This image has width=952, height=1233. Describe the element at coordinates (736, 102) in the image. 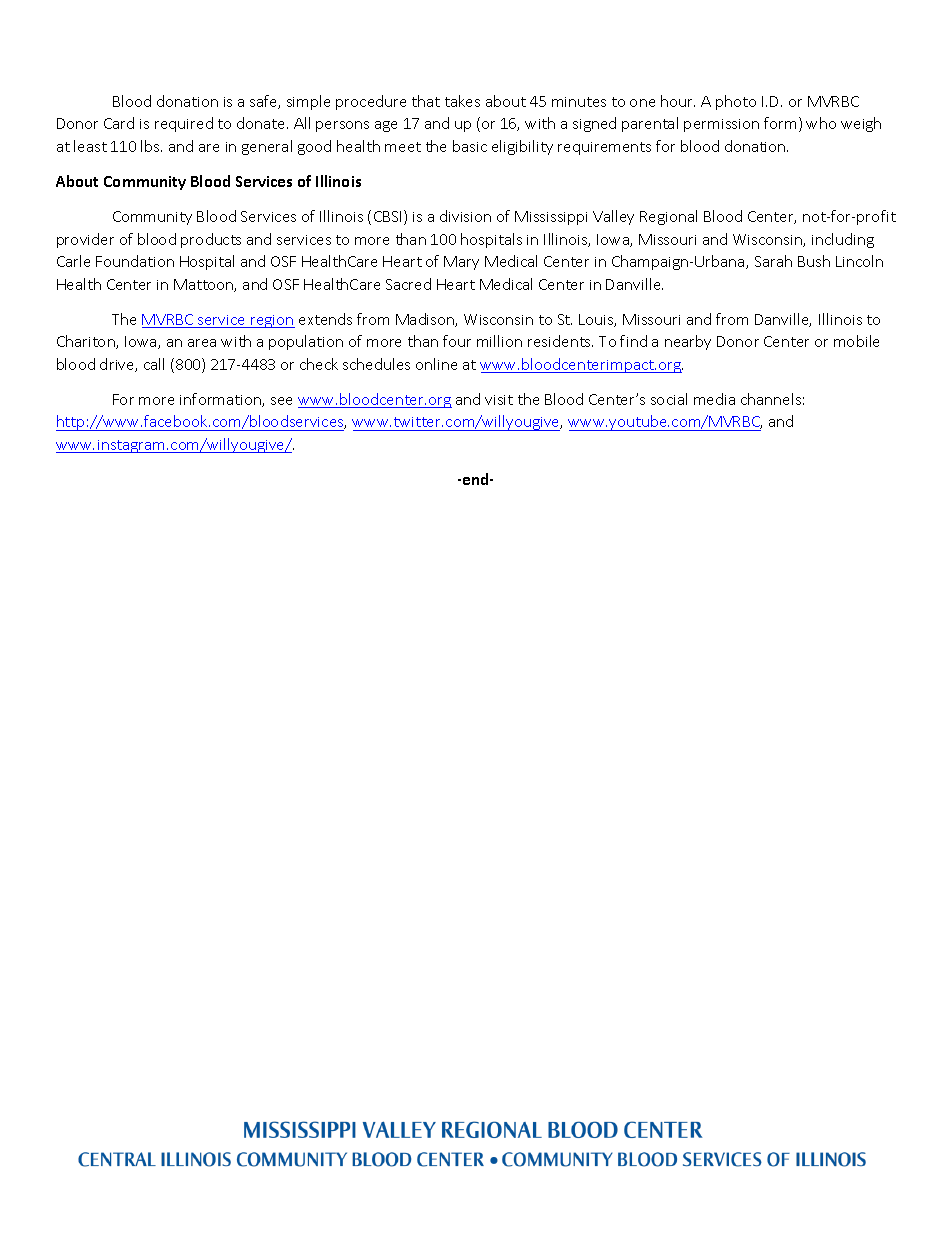

I see `photo` at that location.
